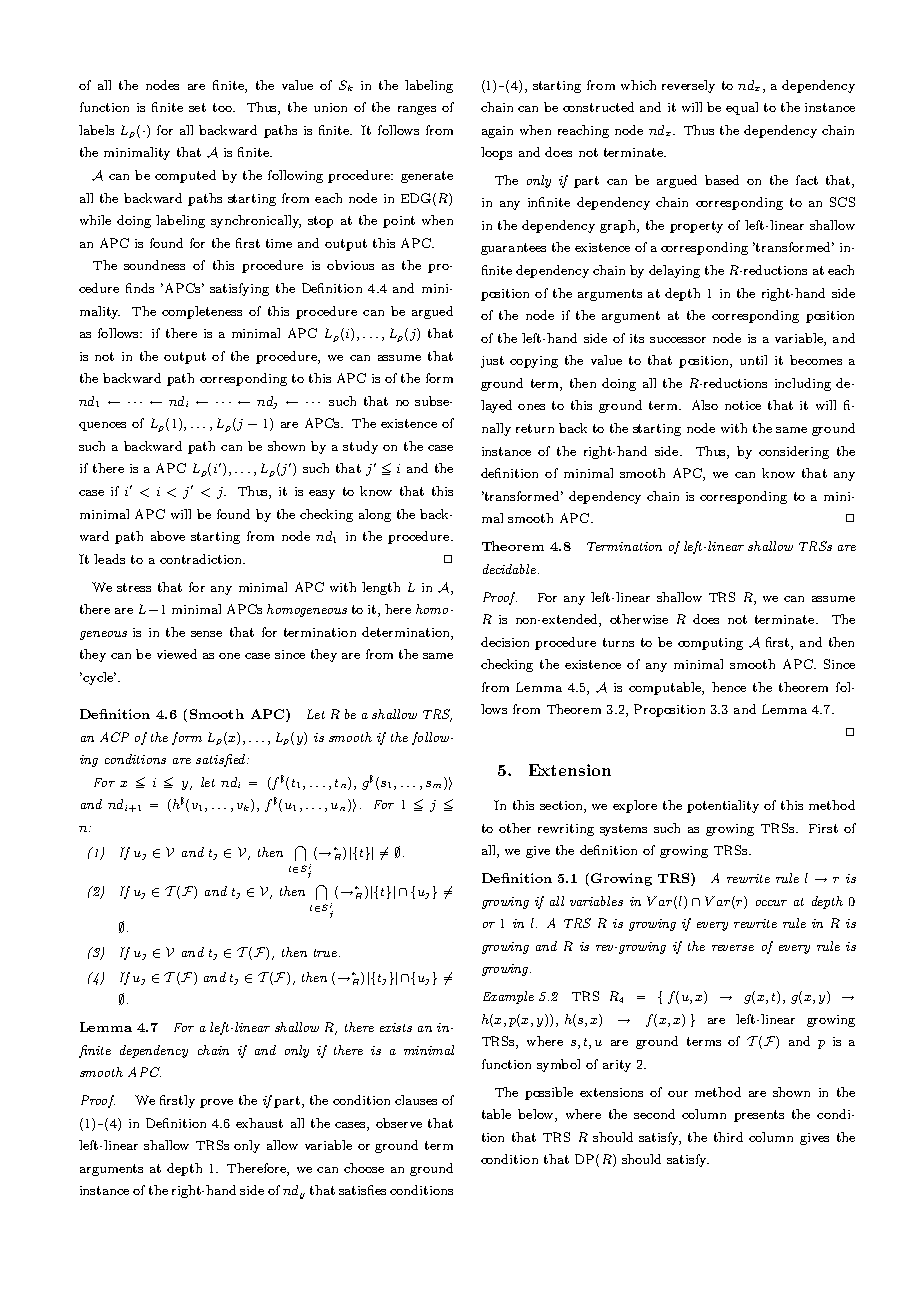 The width and height of the document is (924, 1308). What do you see at coordinates (206, 634) in the document?
I see `sense` at bounding box center [206, 634].
